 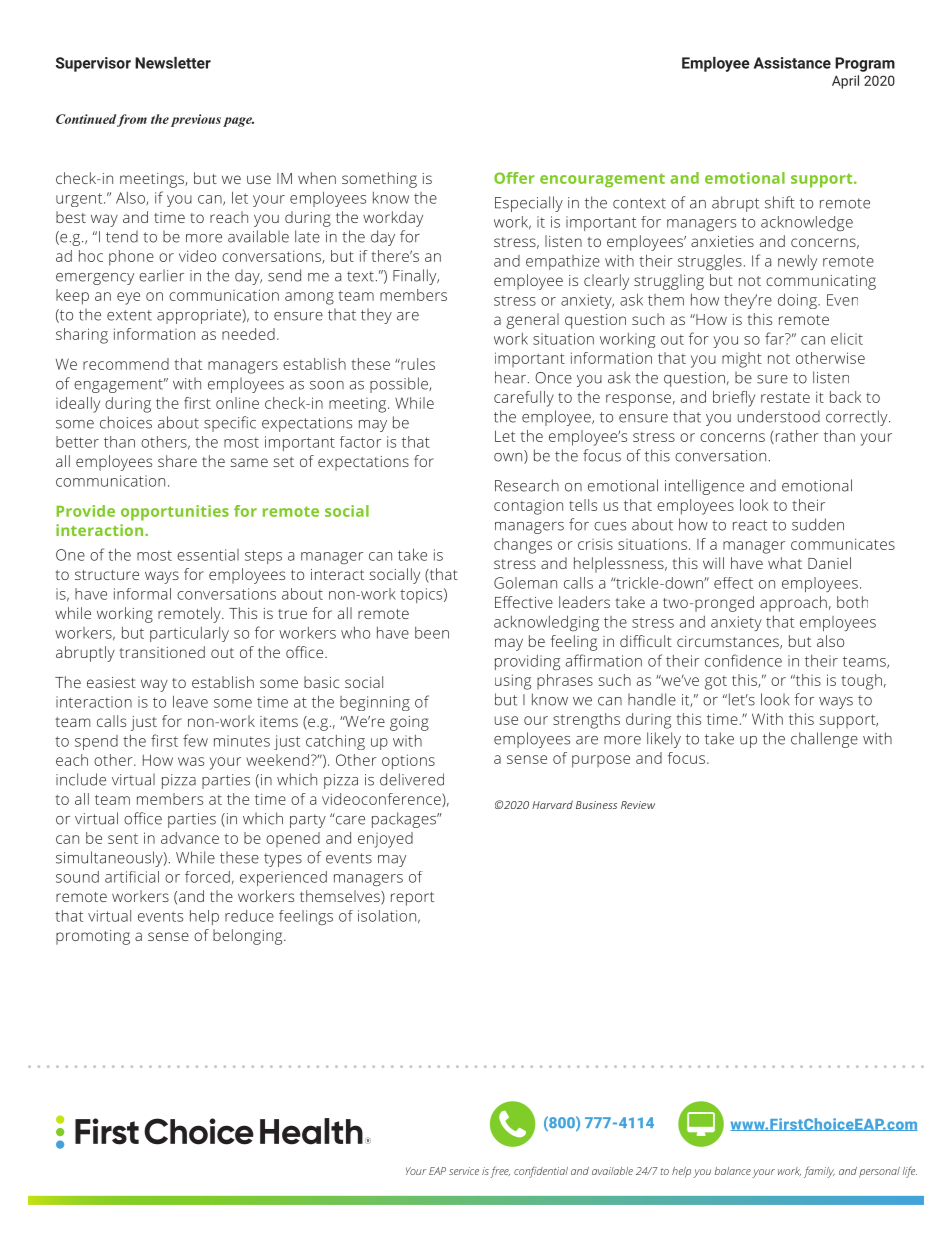 What do you see at coordinates (464, 1171) in the image?
I see `service` at bounding box center [464, 1171].
